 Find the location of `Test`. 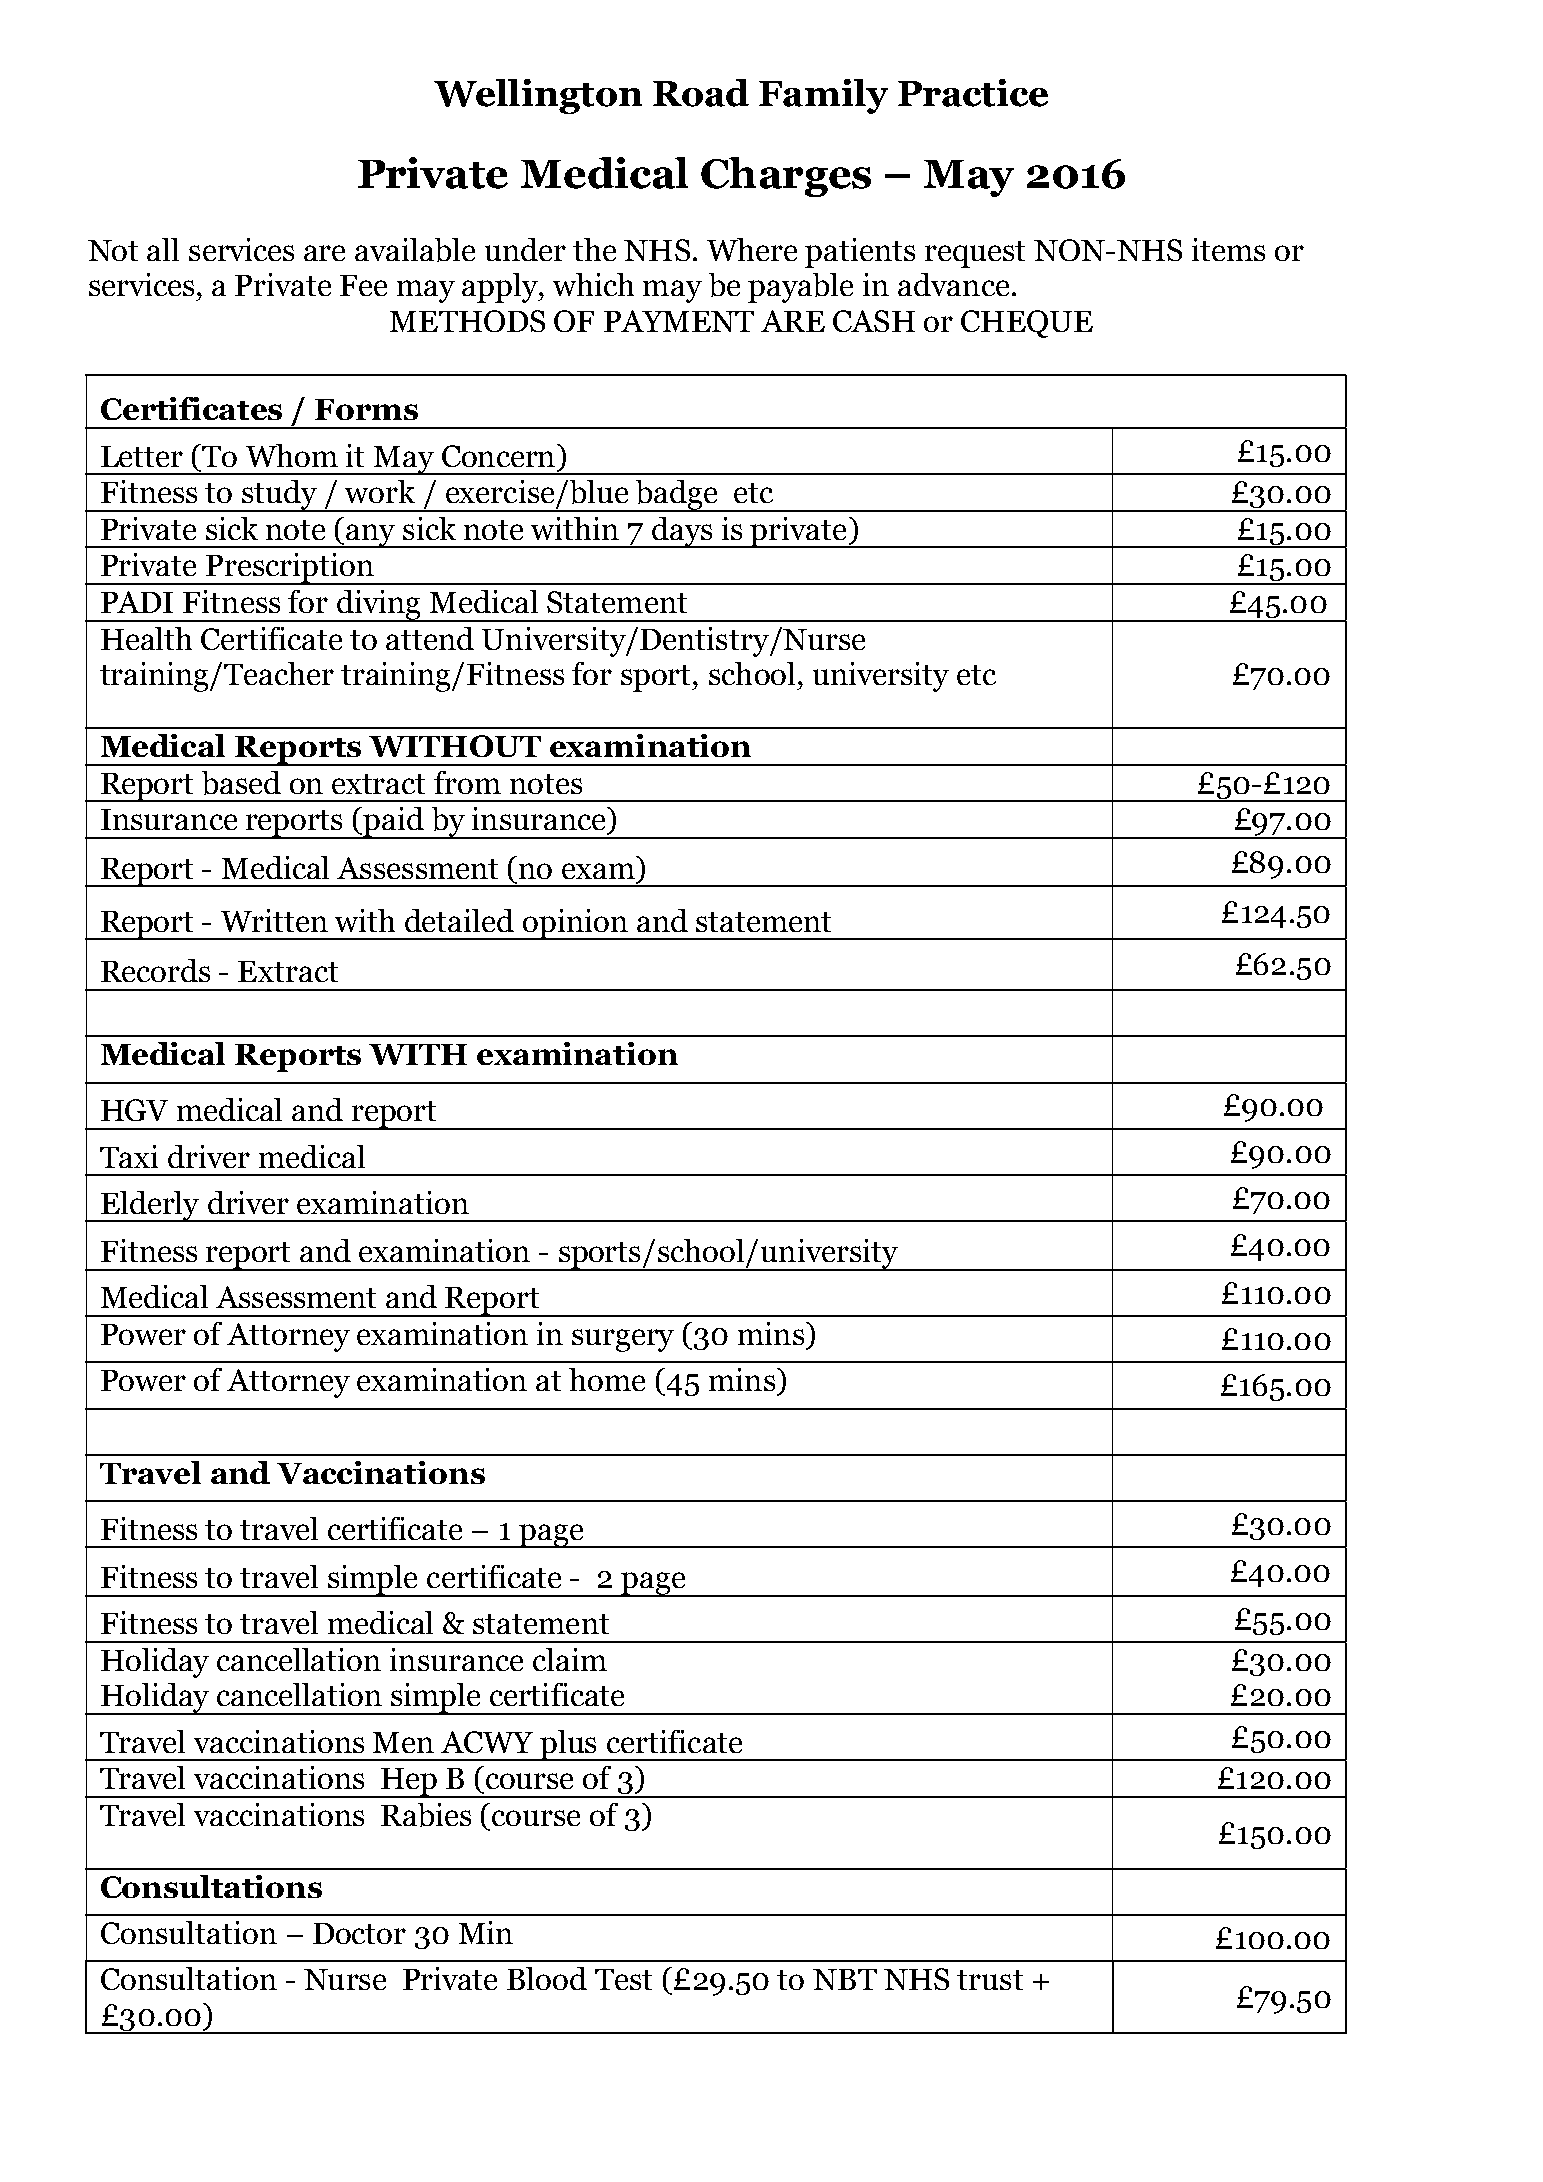

Test is located at coordinates (623, 1979).
